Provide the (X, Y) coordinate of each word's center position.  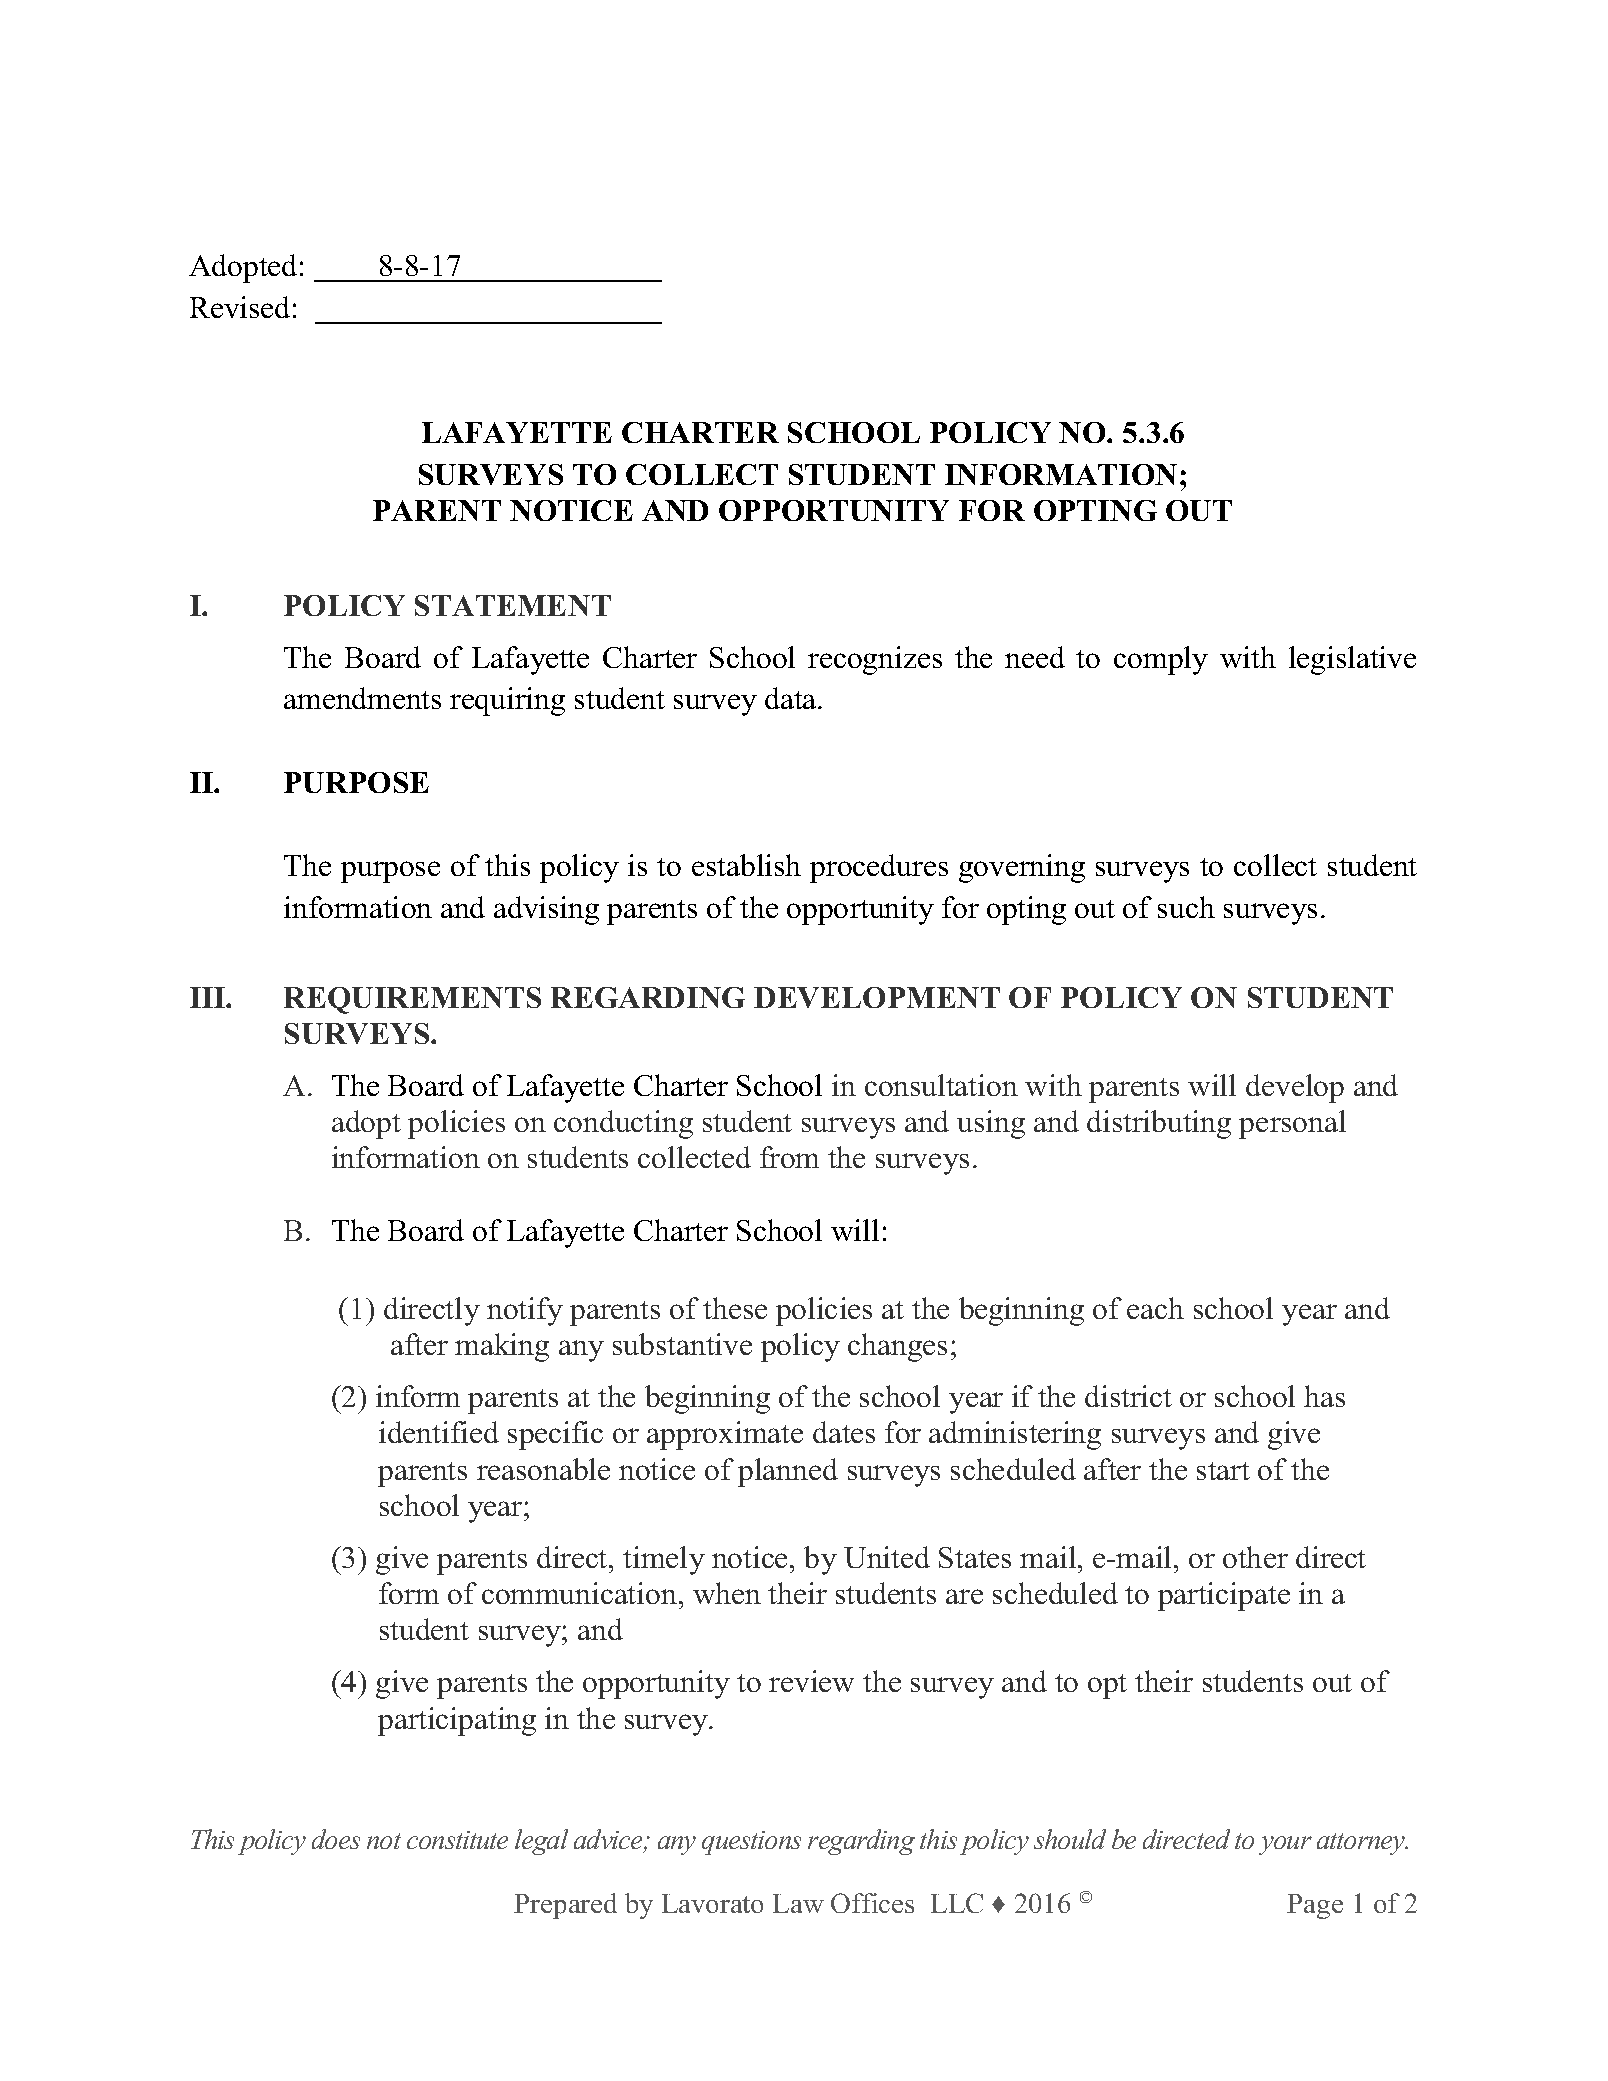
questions (751, 1843)
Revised (240, 307)
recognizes (875, 660)
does (336, 1839)
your (1285, 1845)
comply (1161, 660)
